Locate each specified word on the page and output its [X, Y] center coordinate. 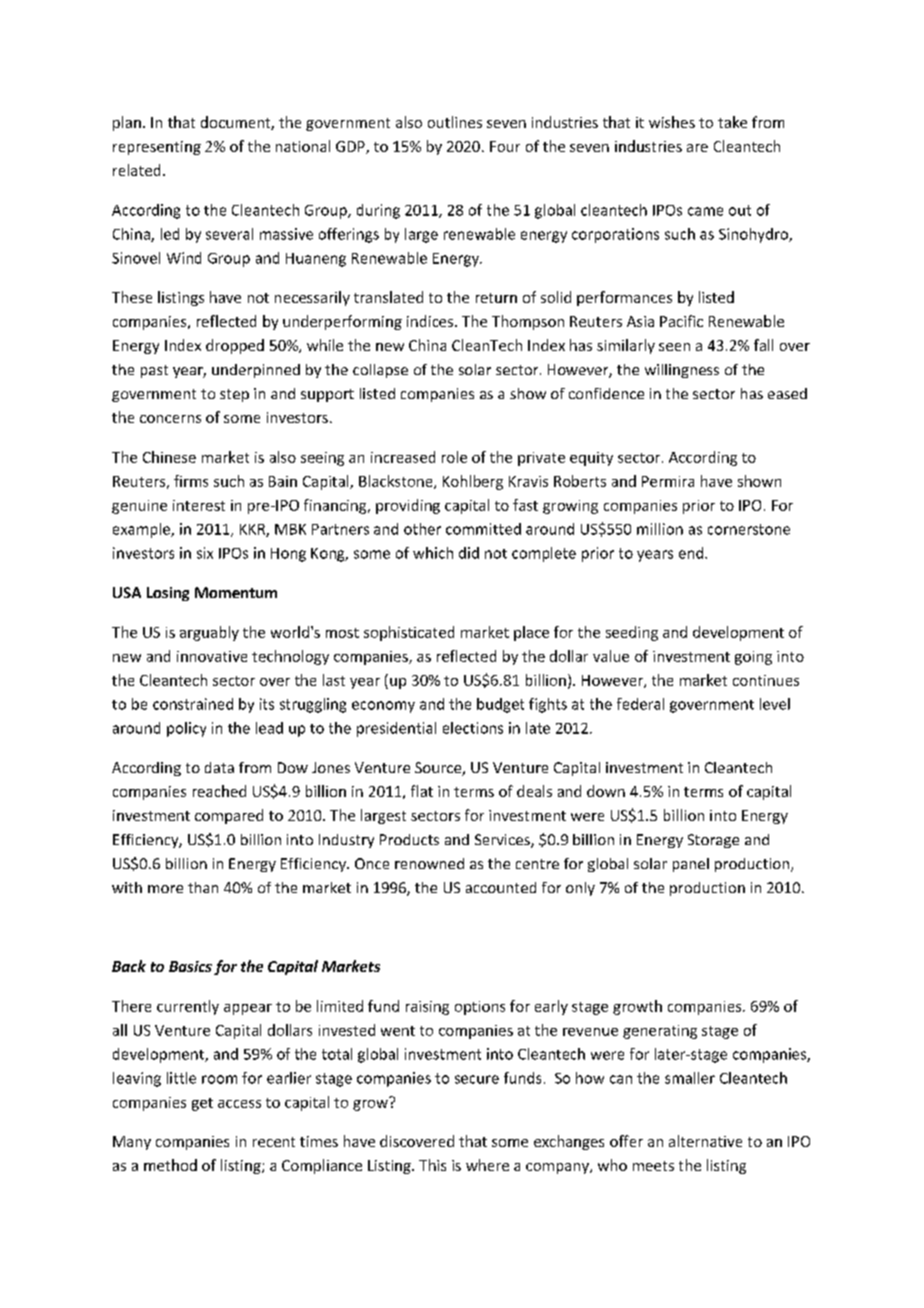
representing [157, 148]
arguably [209, 633]
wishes [672, 122]
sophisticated [409, 633]
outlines [455, 122]
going [753, 658]
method [170, 1165]
